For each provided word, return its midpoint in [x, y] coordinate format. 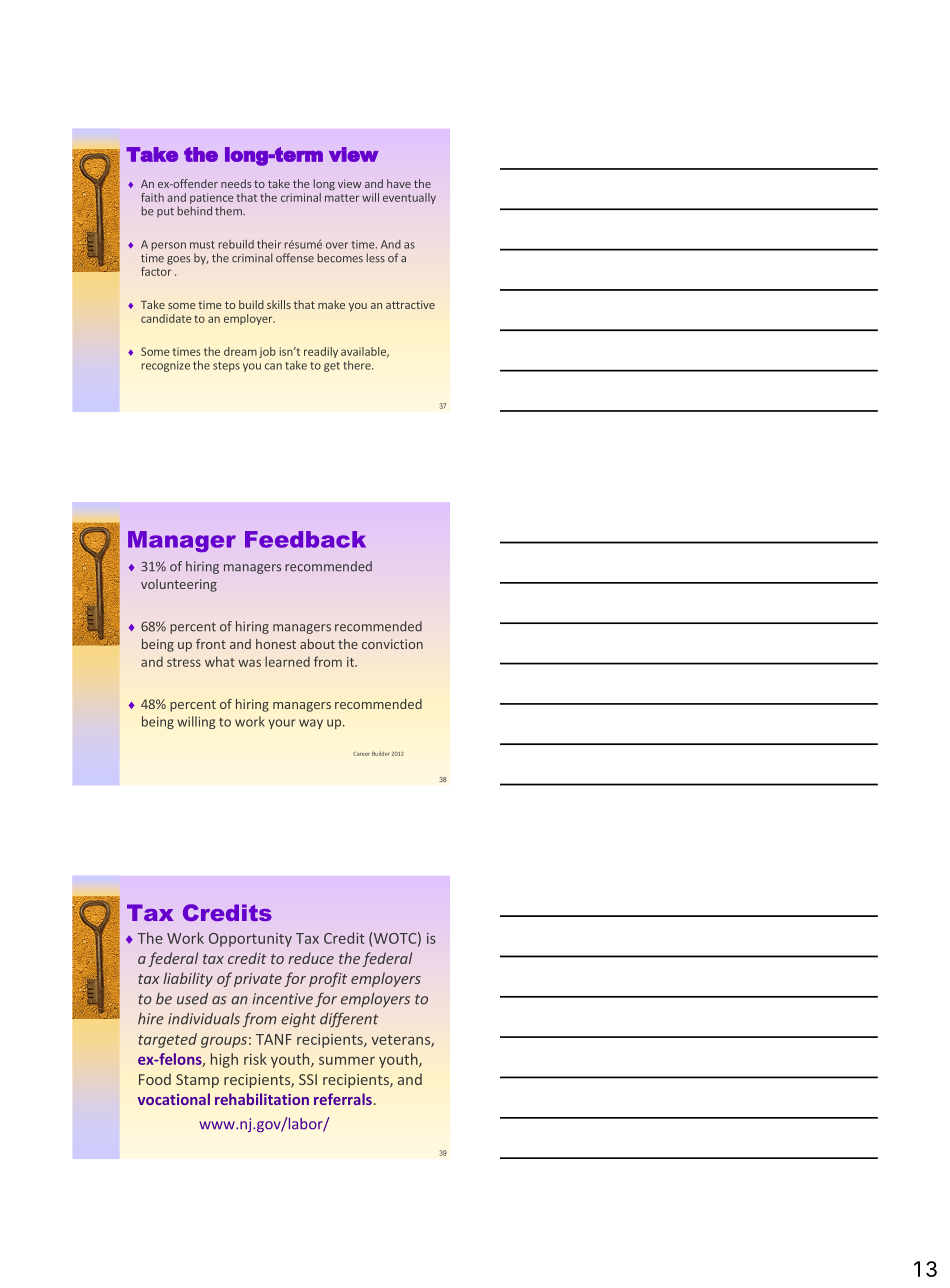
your [282, 724]
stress [184, 662]
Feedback [305, 539]
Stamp [197, 1081]
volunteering [179, 585]
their [269, 244]
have [399, 183]
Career [361, 754]
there [358, 365]
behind [194, 211]
